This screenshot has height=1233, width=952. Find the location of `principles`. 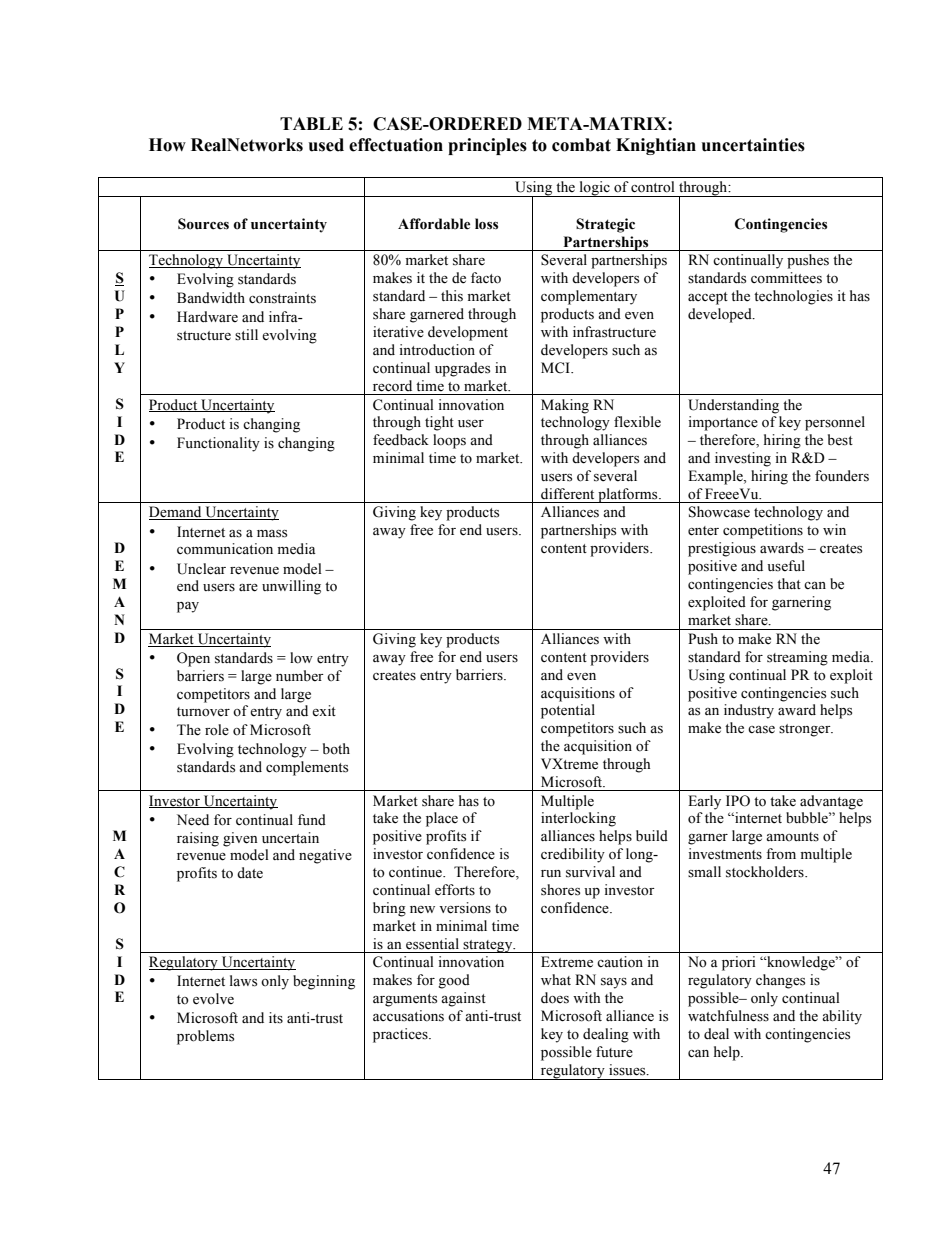

principles is located at coordinates (487, 146).
